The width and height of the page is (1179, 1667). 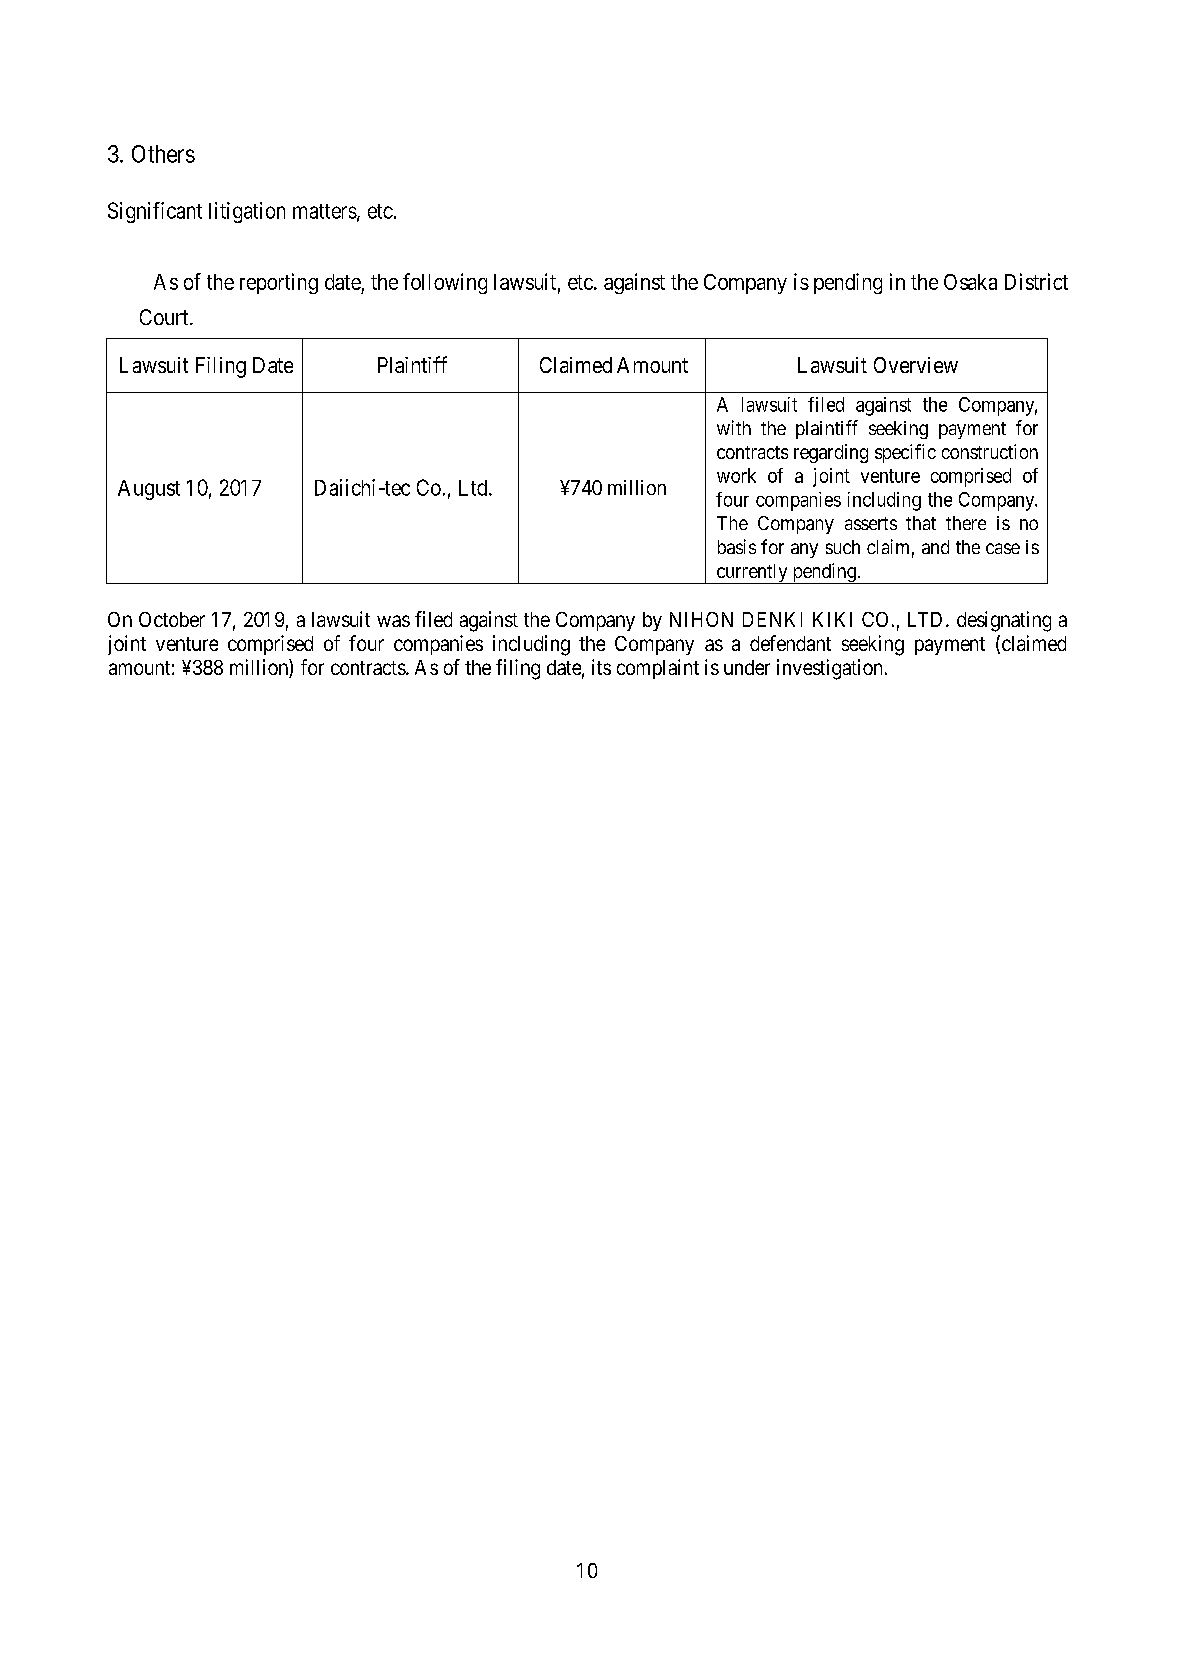 What do you see at coordinates (905, 453) in the page?
I see `specific` at bounding box center [905, 453].
